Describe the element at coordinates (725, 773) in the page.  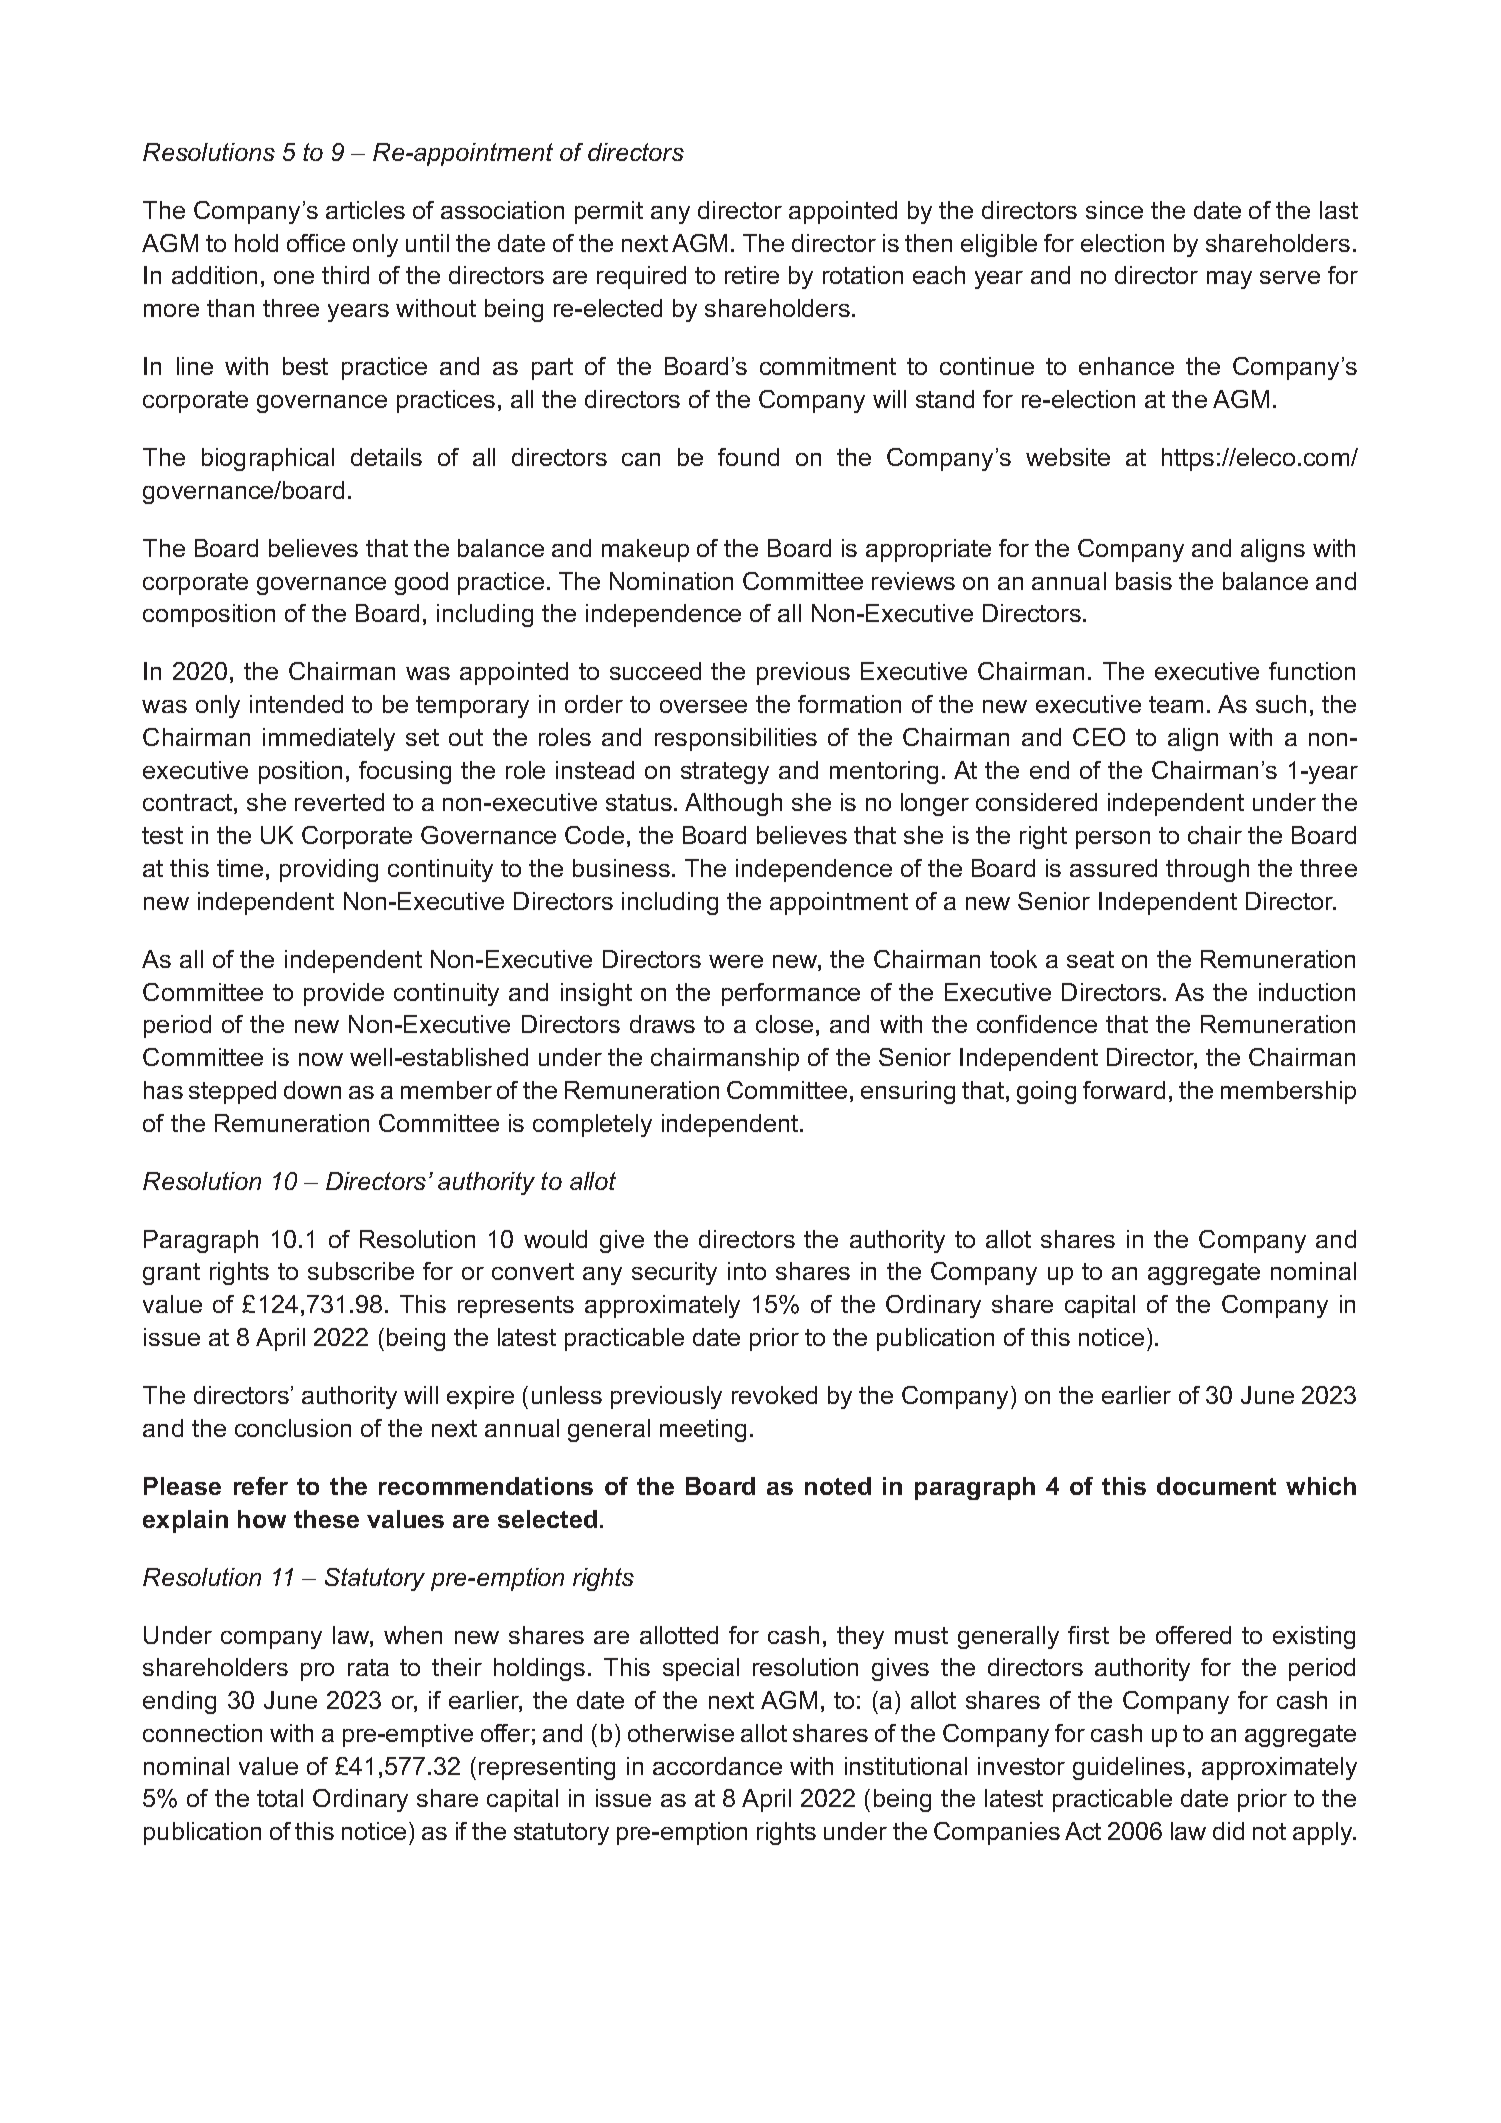
I see `strategy` at that location.
